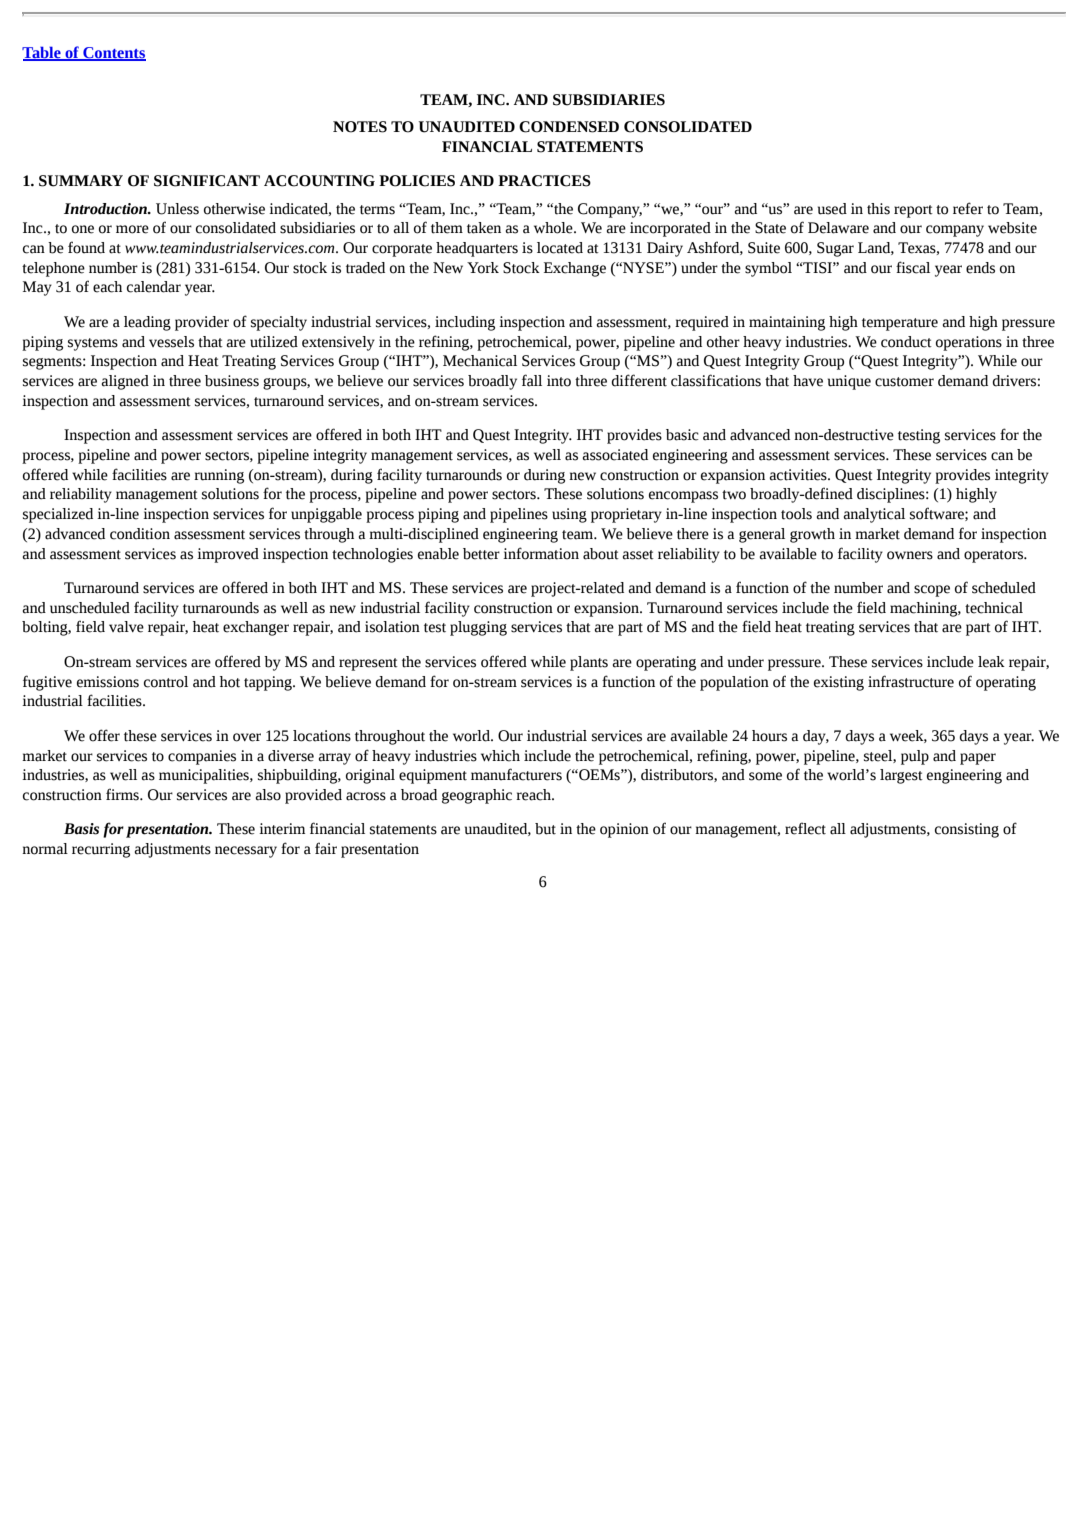 The width and height of the page is (1085, 1536). I want to click on aligned, so click(125, 382).
